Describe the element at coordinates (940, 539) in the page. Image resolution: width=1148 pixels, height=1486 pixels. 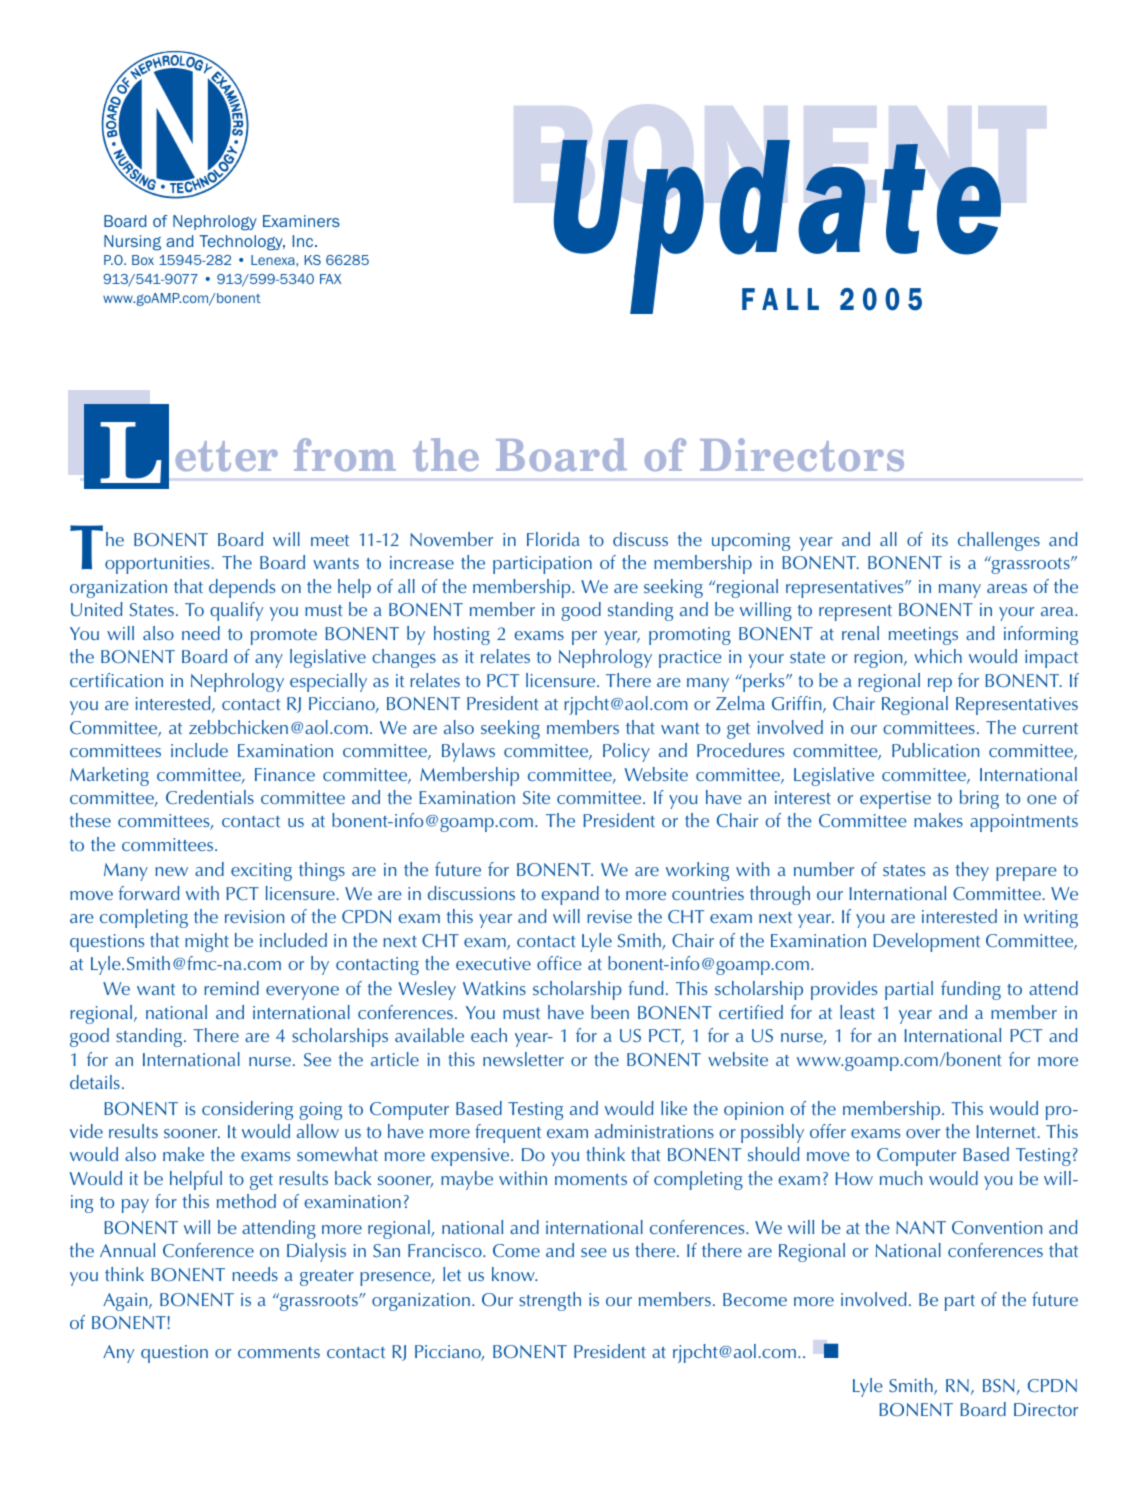
I see `its` at that location.
